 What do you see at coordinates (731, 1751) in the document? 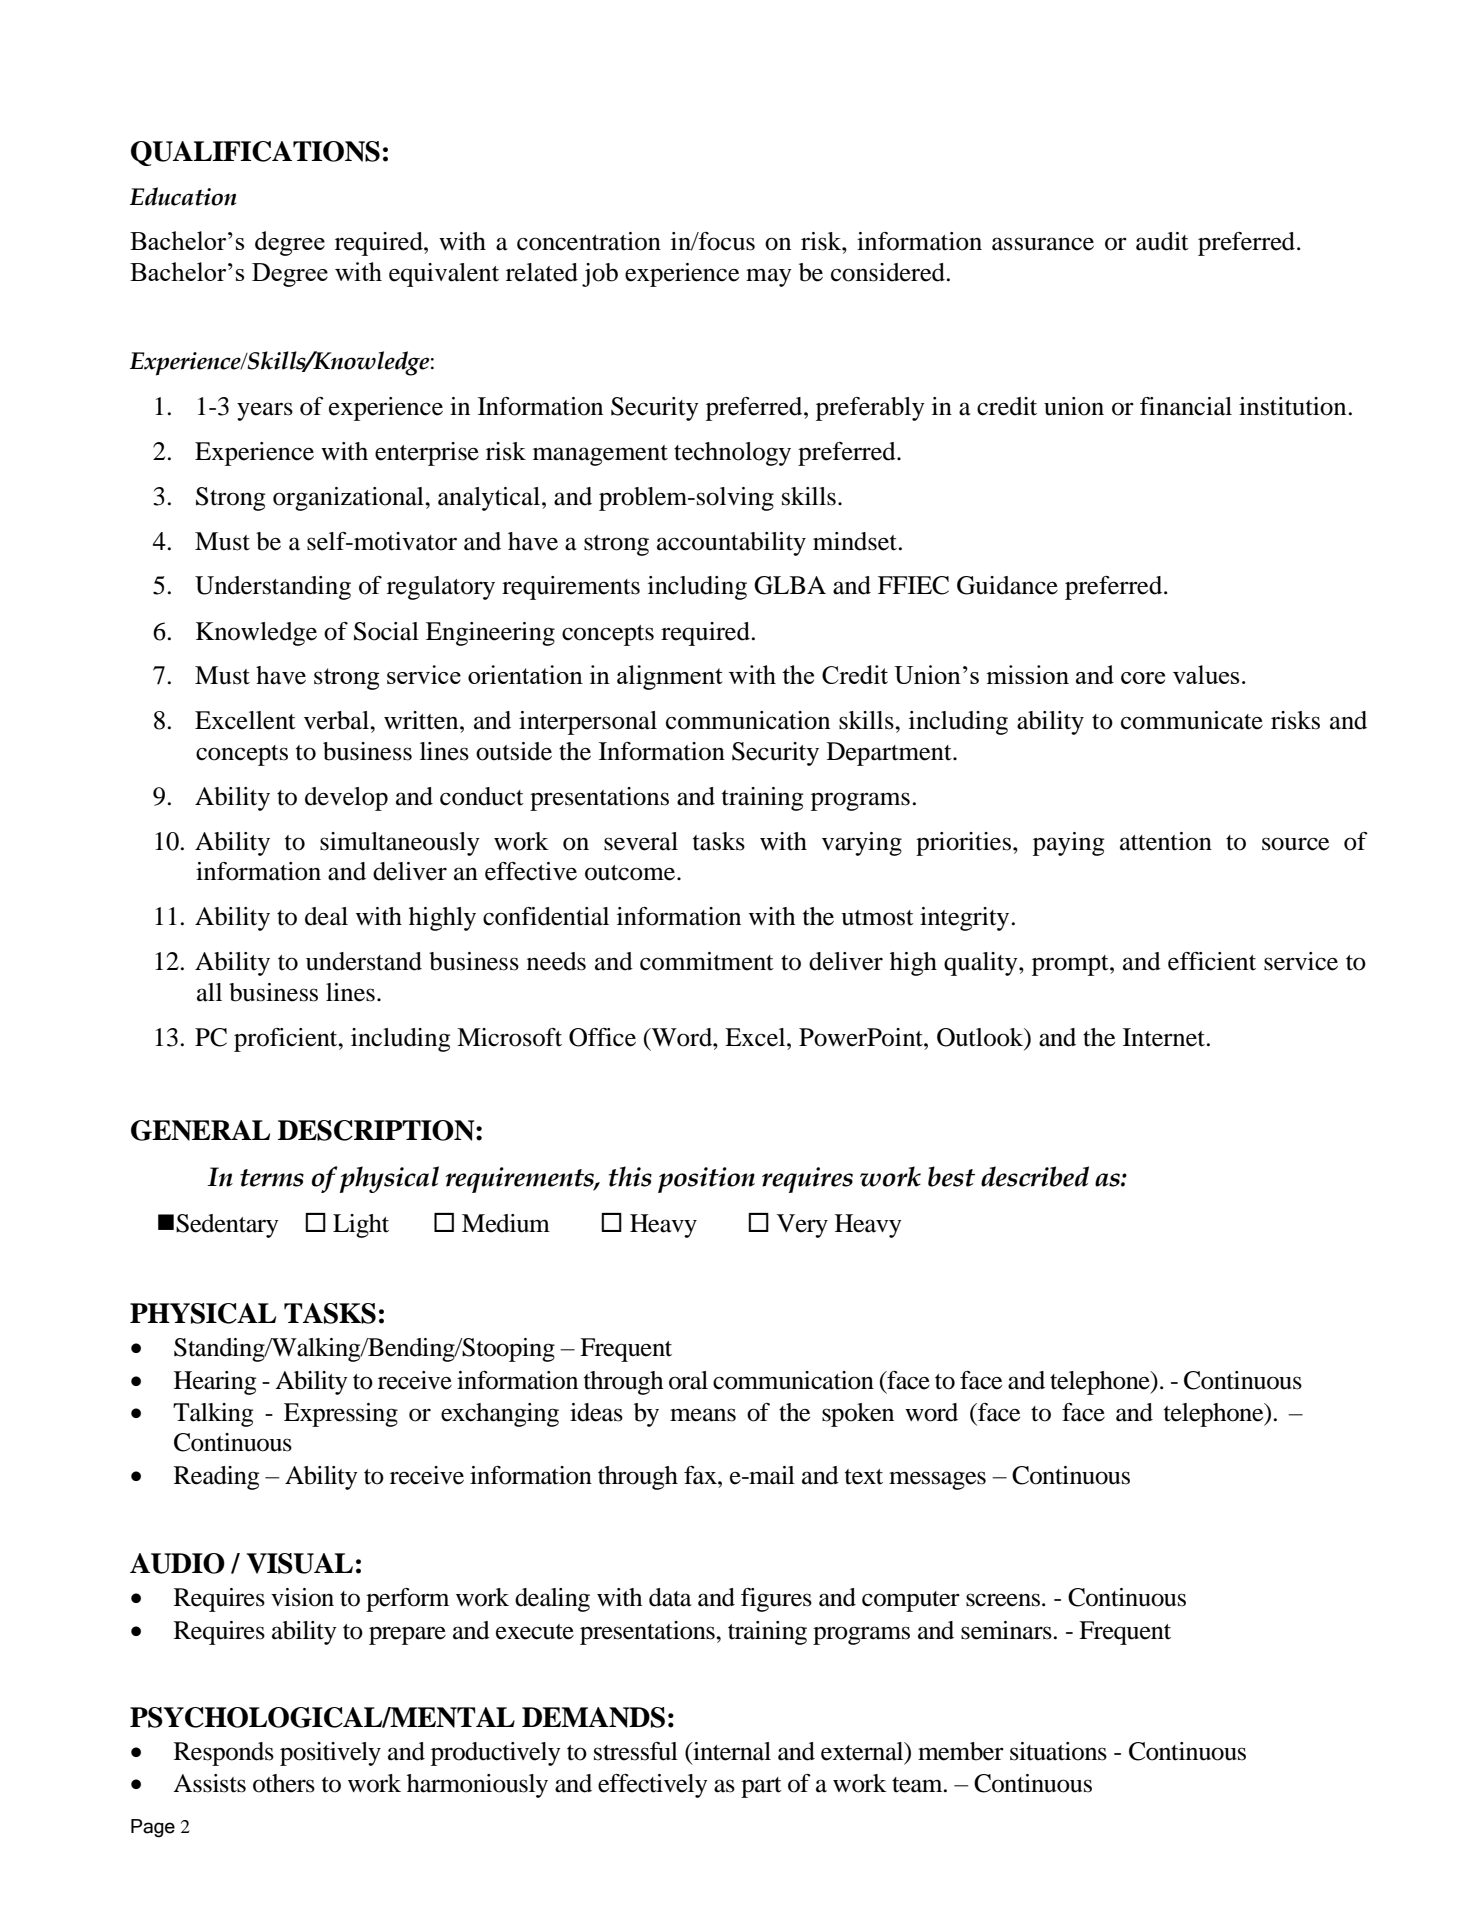
I see `internal` at bounding box center [731, 1751].
